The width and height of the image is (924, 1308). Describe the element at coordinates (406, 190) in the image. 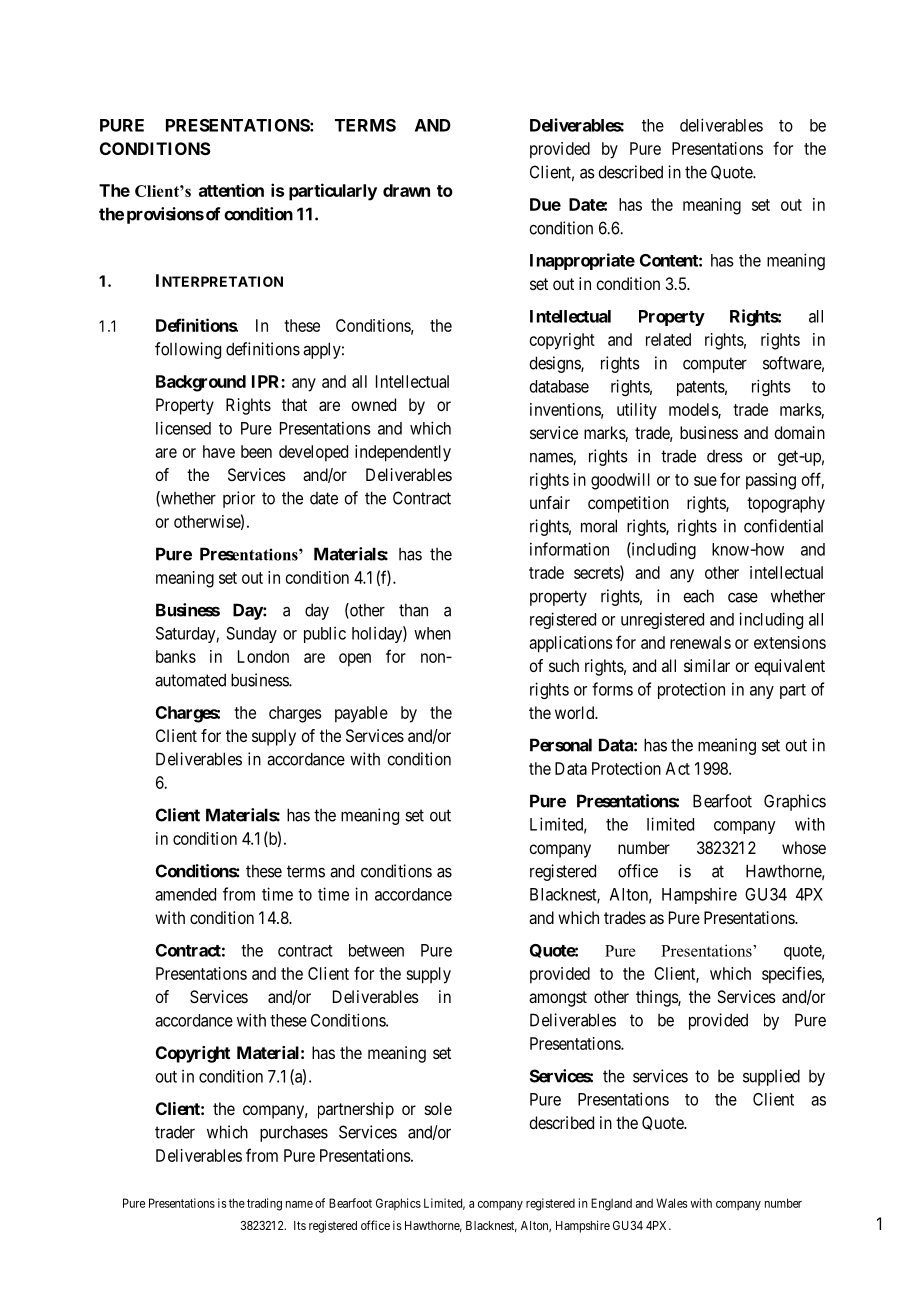

I see `drawn` at that location.
